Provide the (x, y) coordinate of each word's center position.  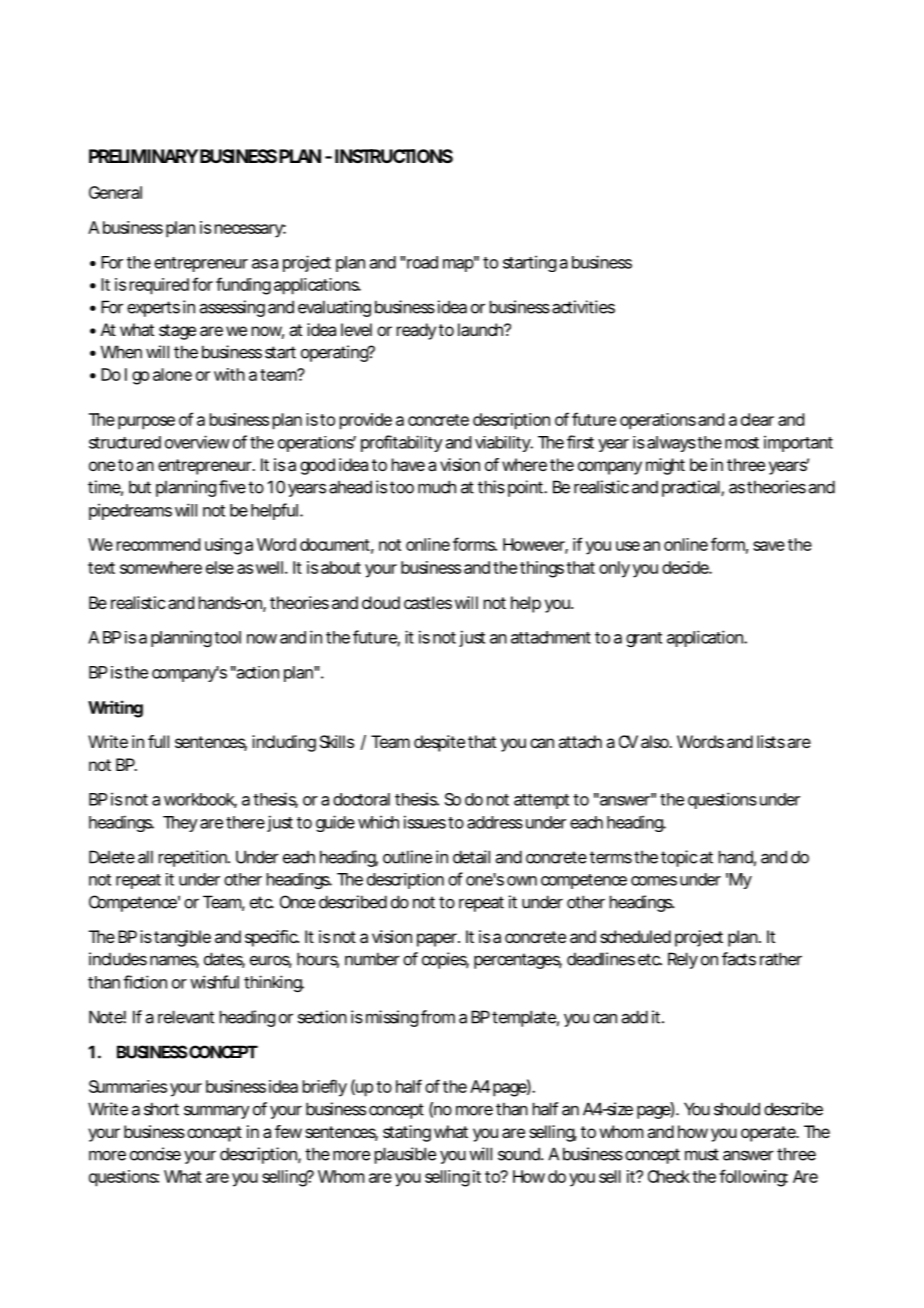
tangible (182, 938)
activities (583, 307)
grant (644, 639)
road (421, 262)
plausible (405, 1155)
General (115, 192)
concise (155, 1154)
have (408, 464)
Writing (115, 709)
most (742, 443)
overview (197, 442)
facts (739, 959)
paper (438, 940)
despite (439, 743)
